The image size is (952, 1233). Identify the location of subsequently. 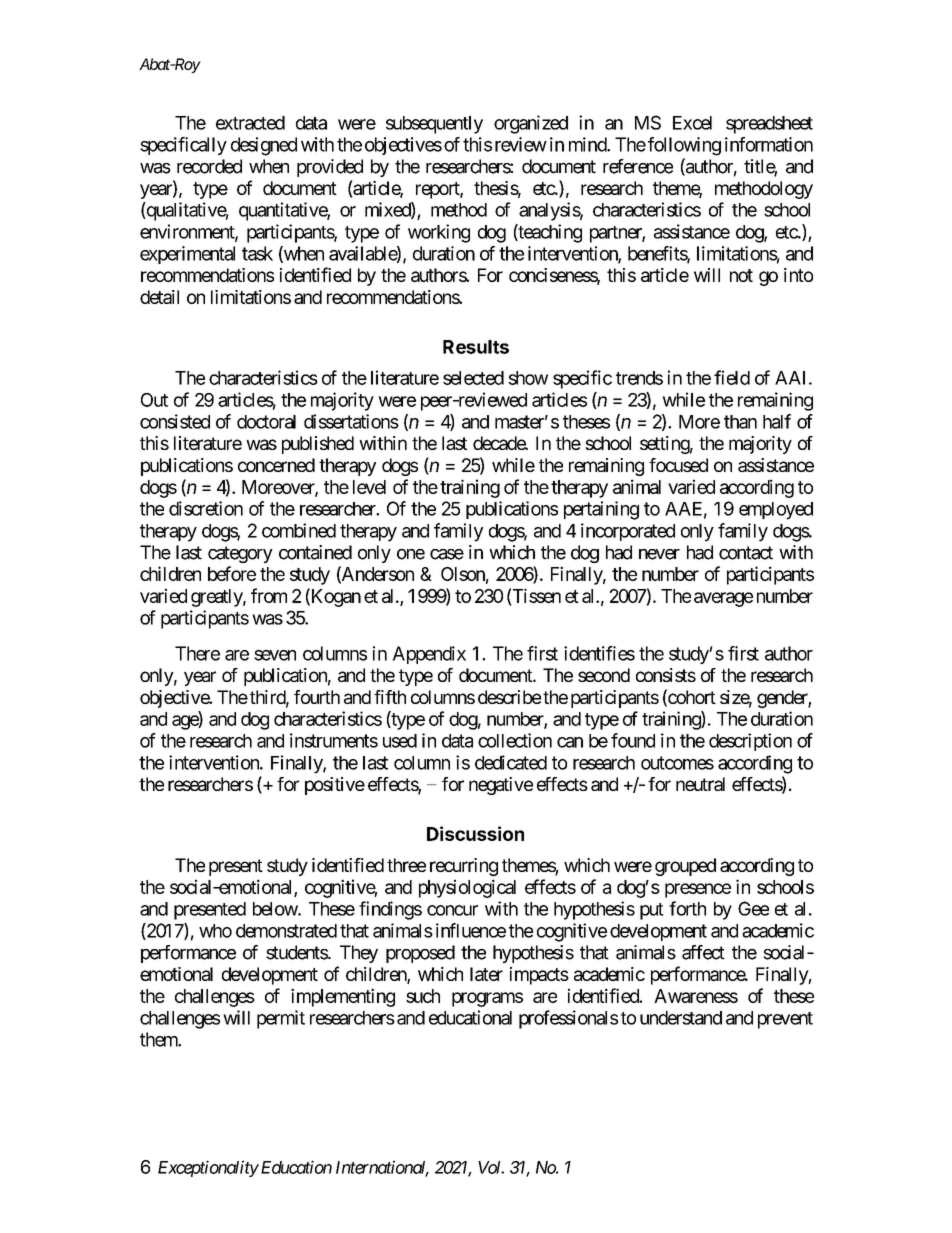
(434, 125).
